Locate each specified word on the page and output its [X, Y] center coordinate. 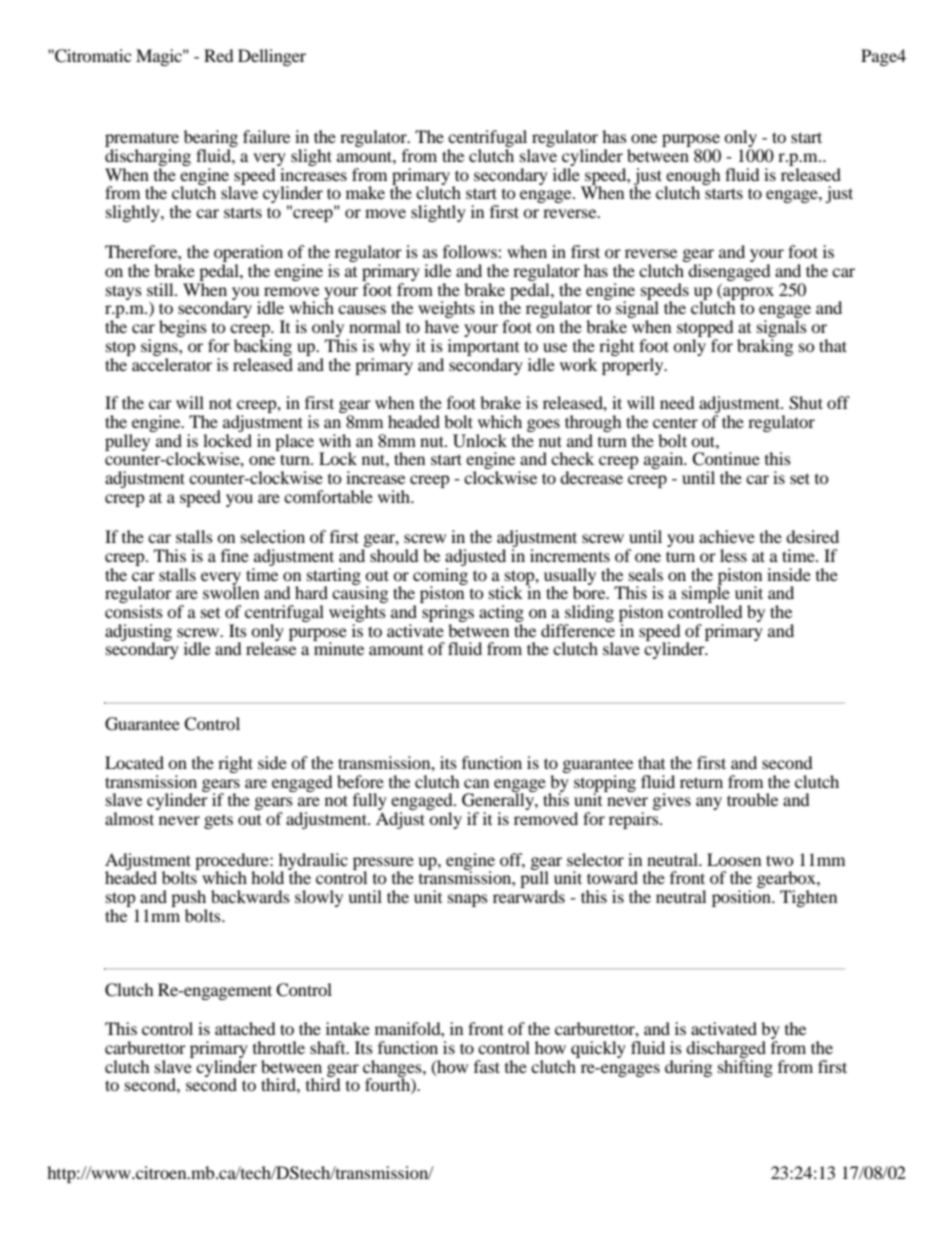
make [365, 192]
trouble [752, 799]
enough [693, 177]
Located [134, 762]
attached [245, 1028]
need [677, 402]
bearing [211, 140]
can [476, 783]
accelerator [171, 363]
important [483, 347]
